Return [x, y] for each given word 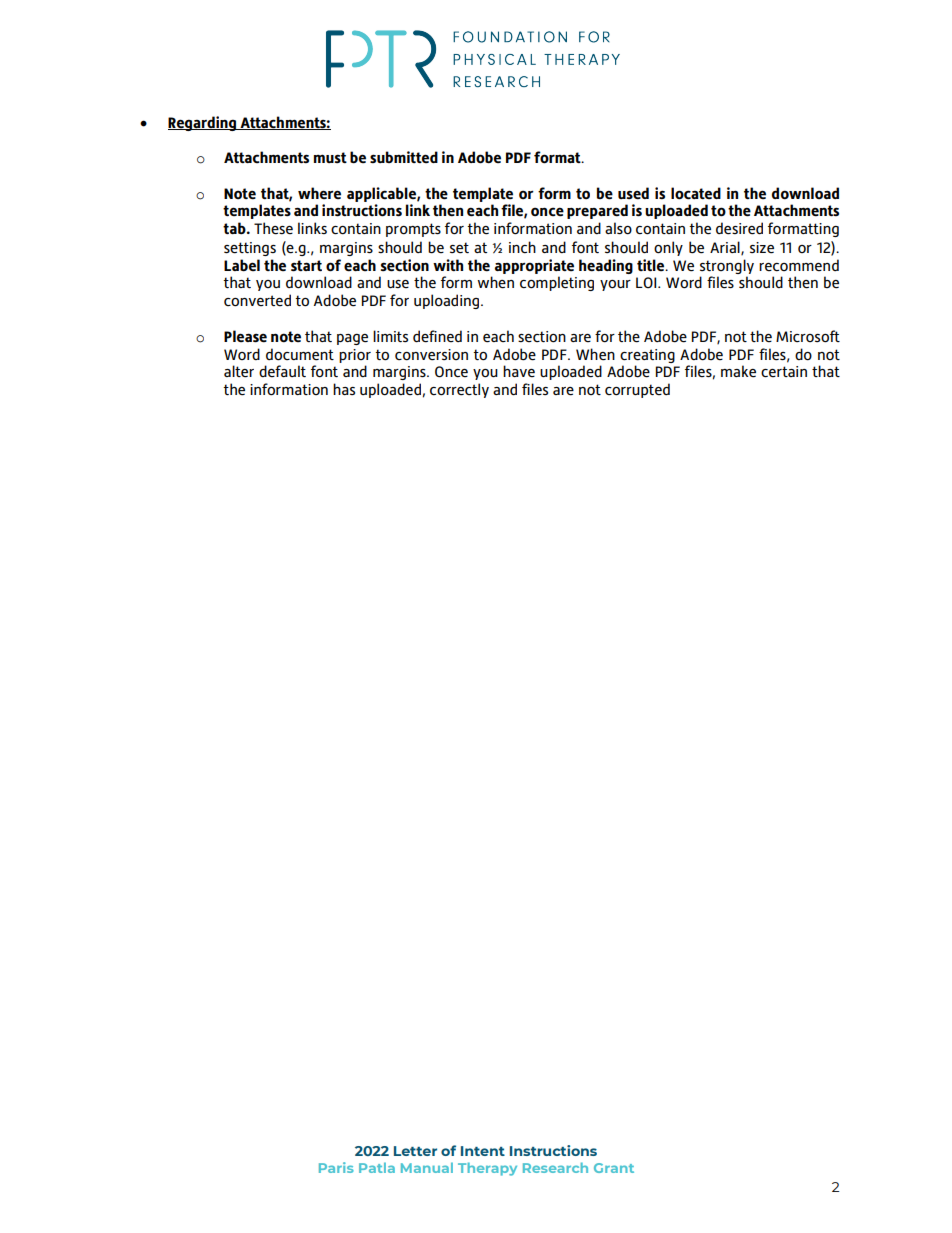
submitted [404, 157]
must [330, 157]
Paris [336, 1167]
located [696, 193]
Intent [483, 1151]
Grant [614, 1168]
